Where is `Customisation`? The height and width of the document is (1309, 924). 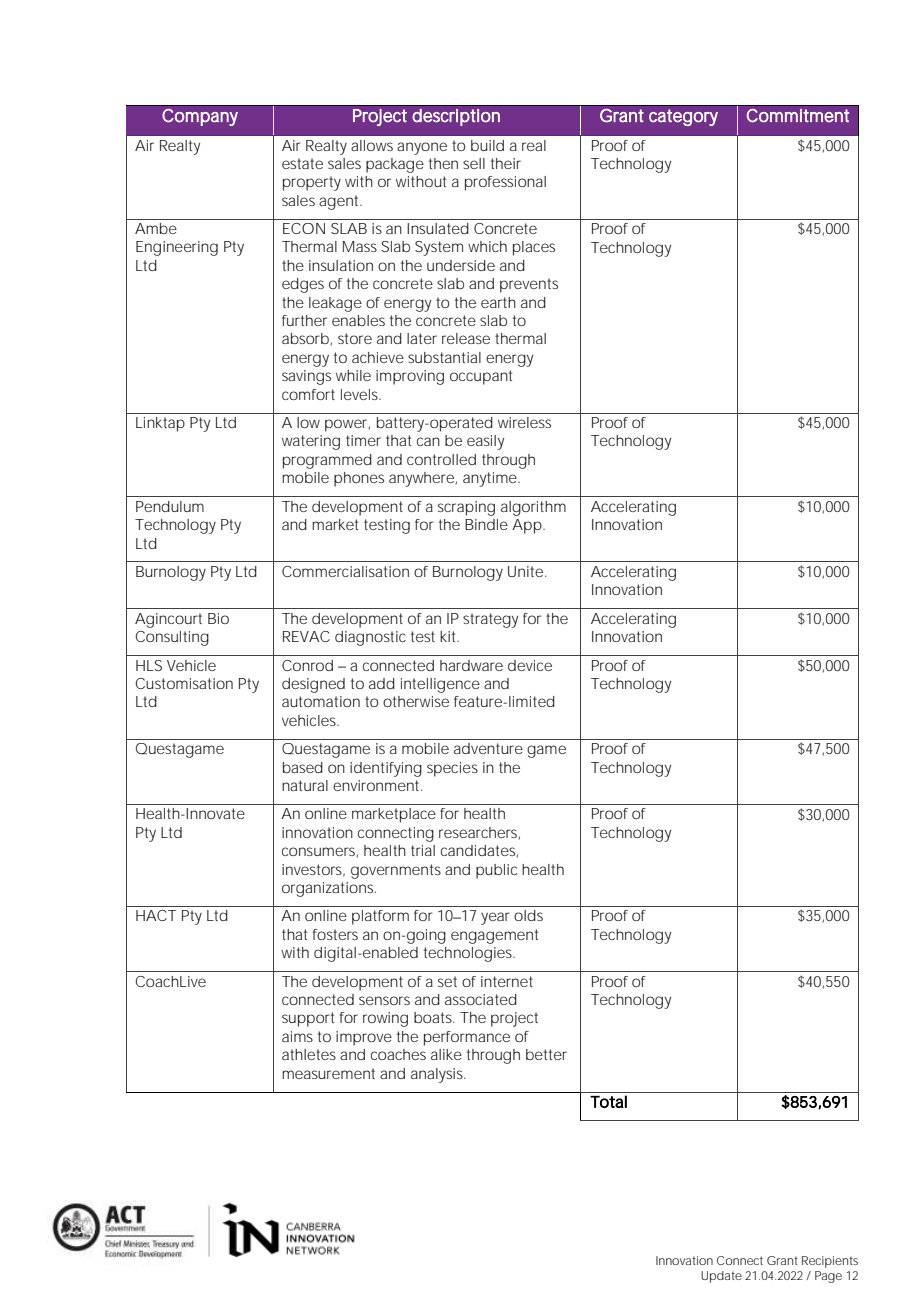
Customisation is located at coordinates (184, 683).
